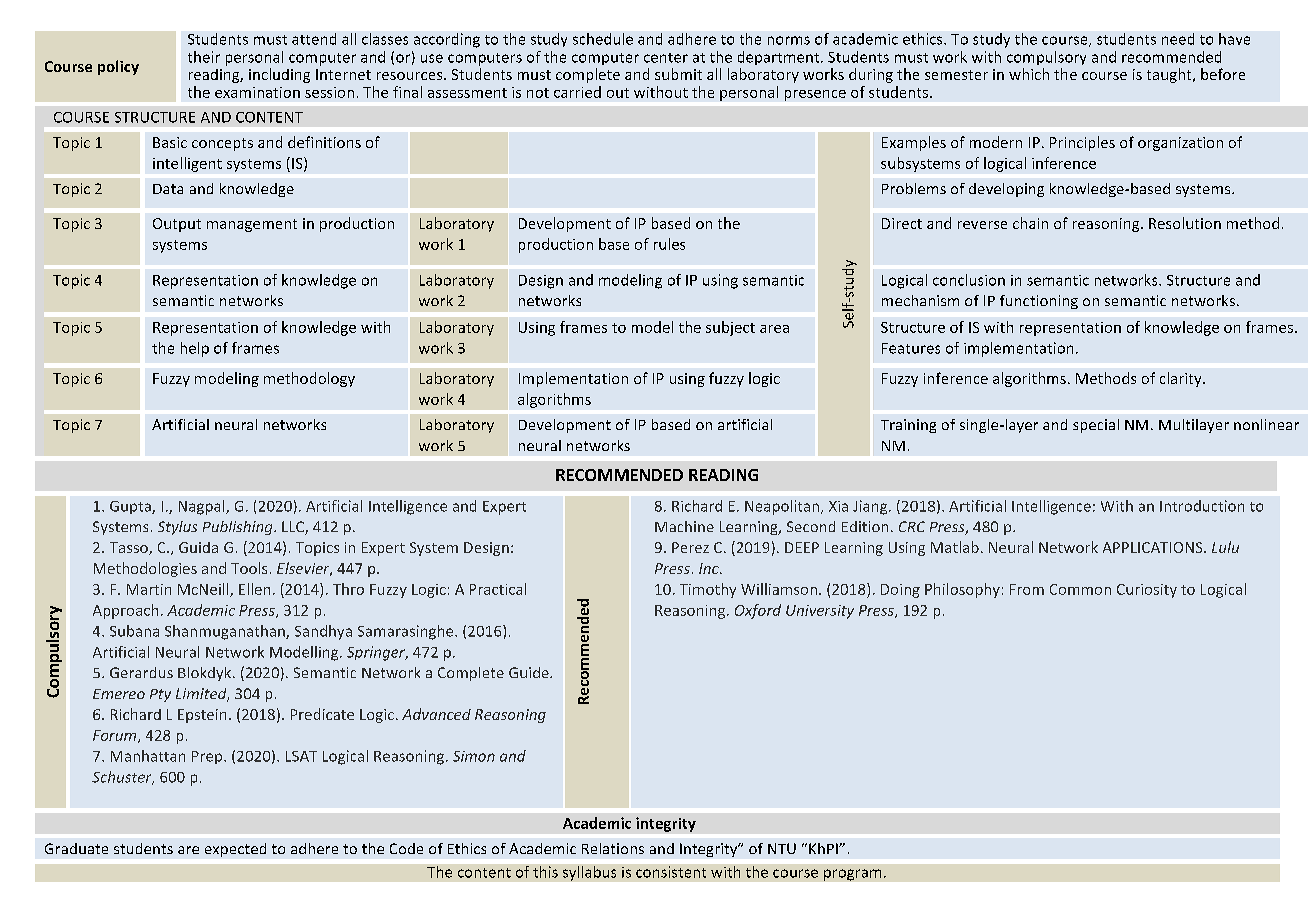  What do you see at coordinates (1147, 591) in the screenshot?
I see `Curiosity` at bounding box center [1147, 591].
